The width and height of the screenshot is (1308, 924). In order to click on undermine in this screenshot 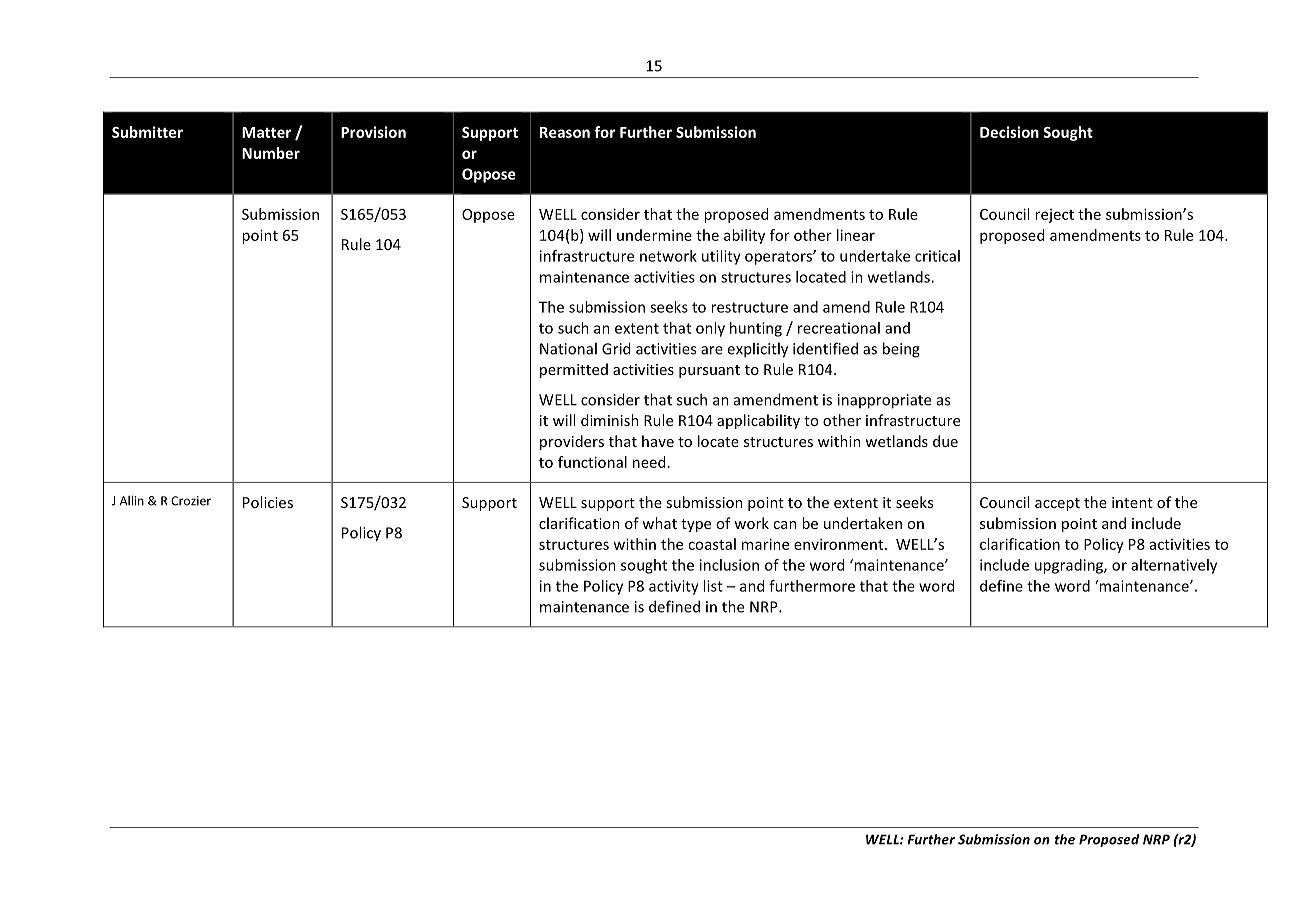, I will do `click(654, 235)`.
